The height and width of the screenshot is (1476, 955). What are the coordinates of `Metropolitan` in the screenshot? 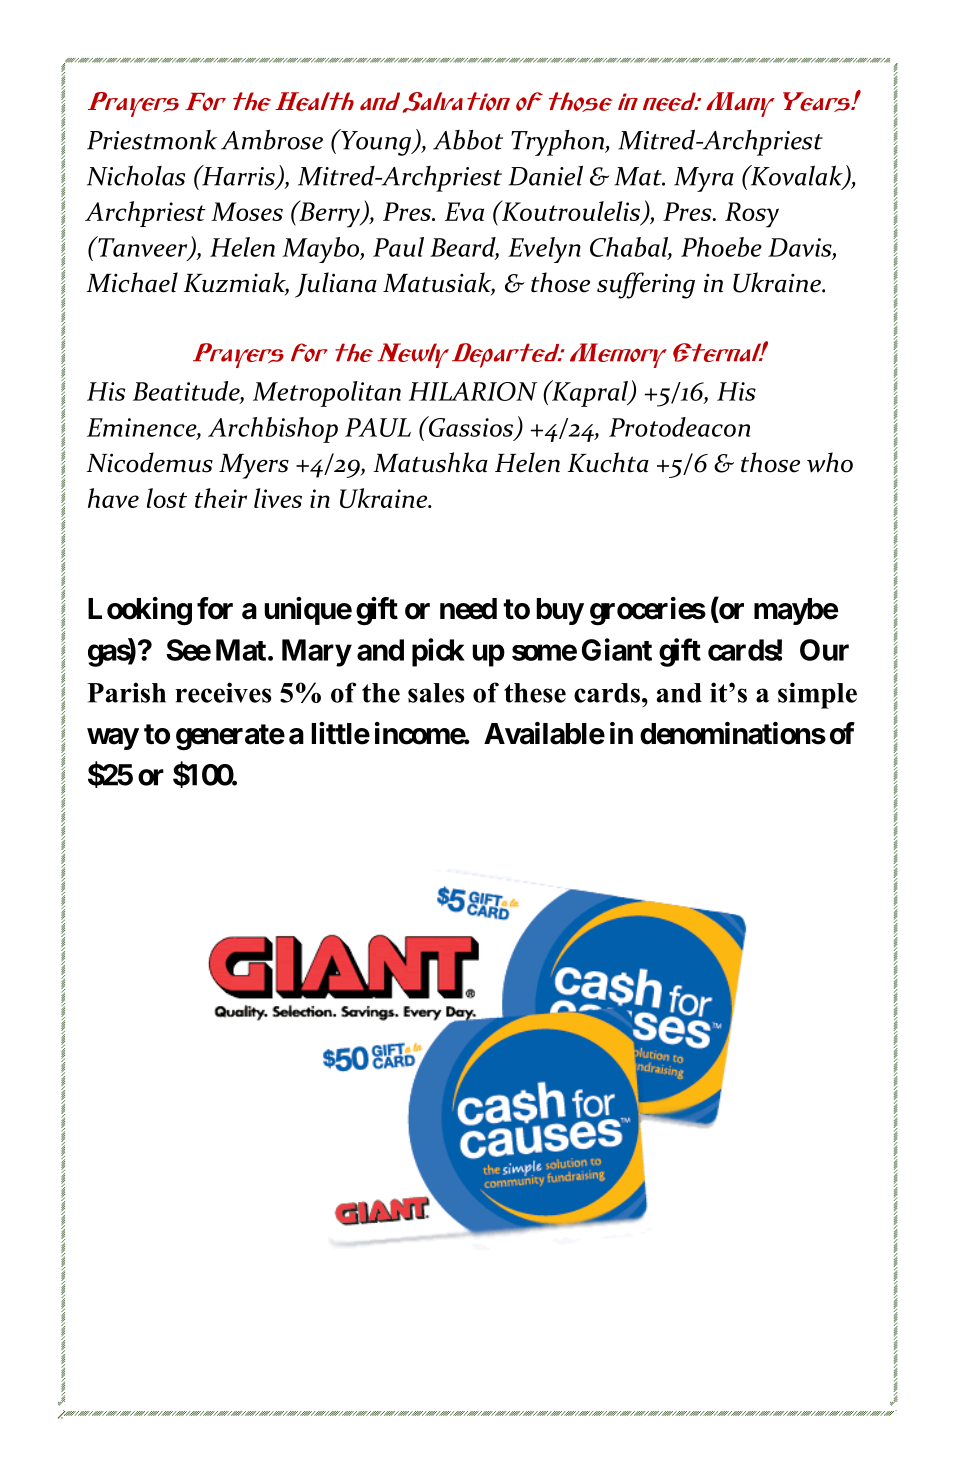 It's located at (327, 394).
